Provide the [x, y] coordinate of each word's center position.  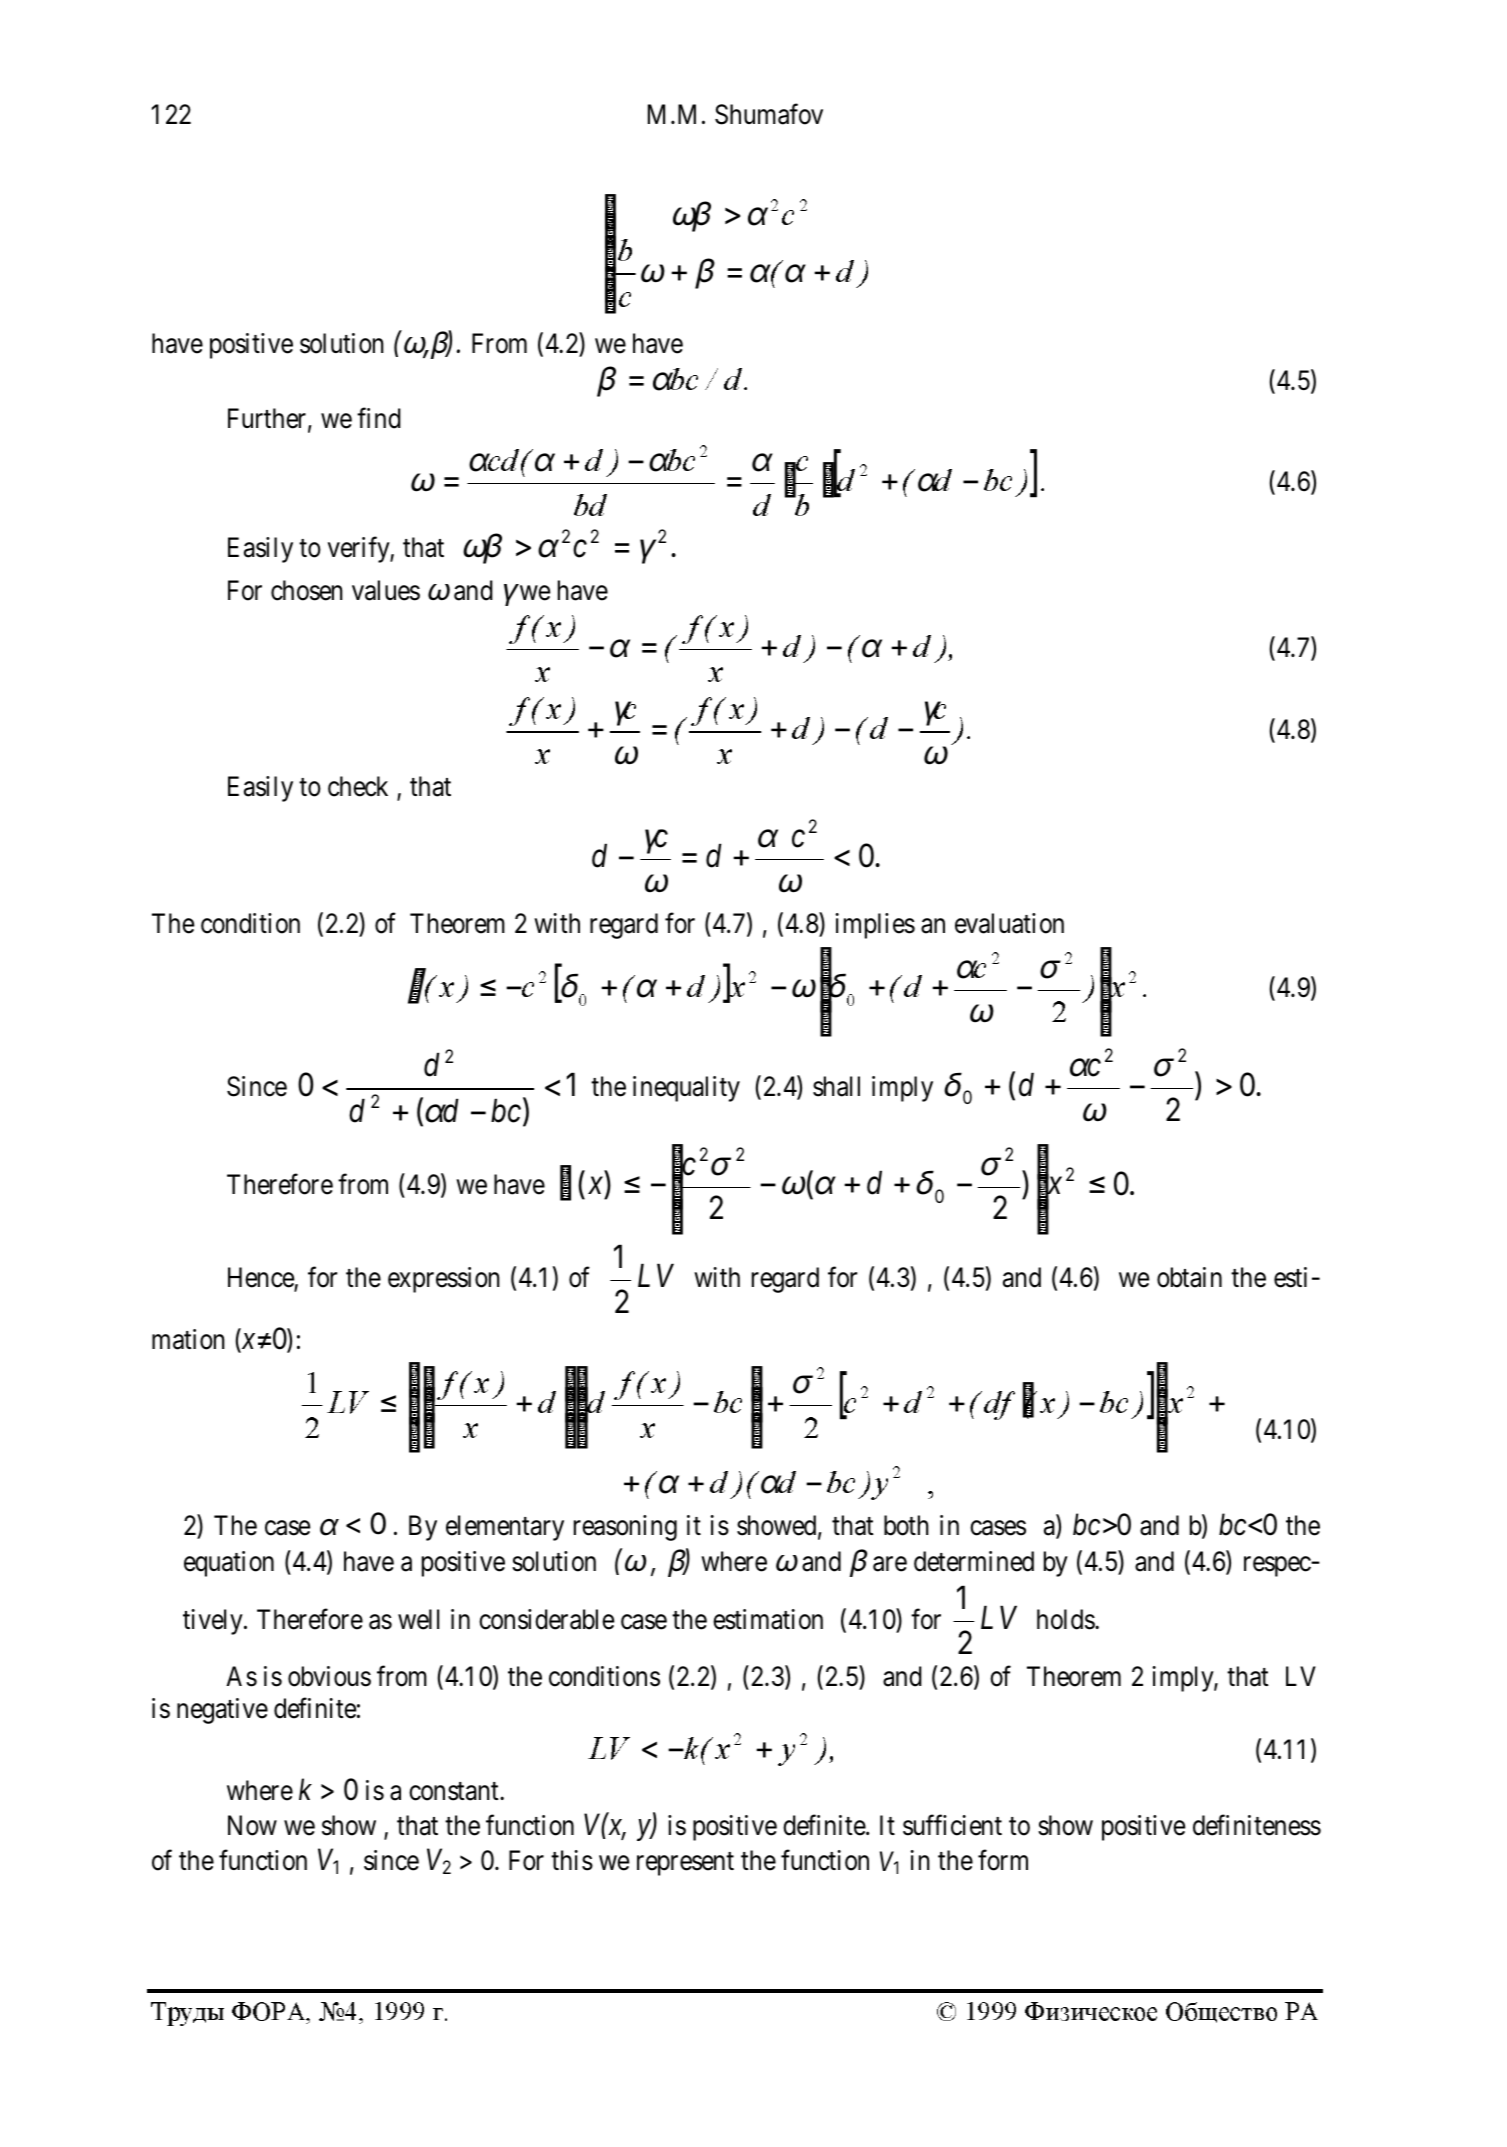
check [358, 786]
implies [875, 926]
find [379, 418]
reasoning [625, 1528]
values [386, 590]
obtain [1189, 1277]
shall [836, 1086]
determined [974, 1561]
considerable [547, 1619]
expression [444, 1280]
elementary [505, 1528]
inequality [686, 1089]
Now [252, 1826]
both [906, 1525]
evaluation [1009, 923]
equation [229, 1564]
